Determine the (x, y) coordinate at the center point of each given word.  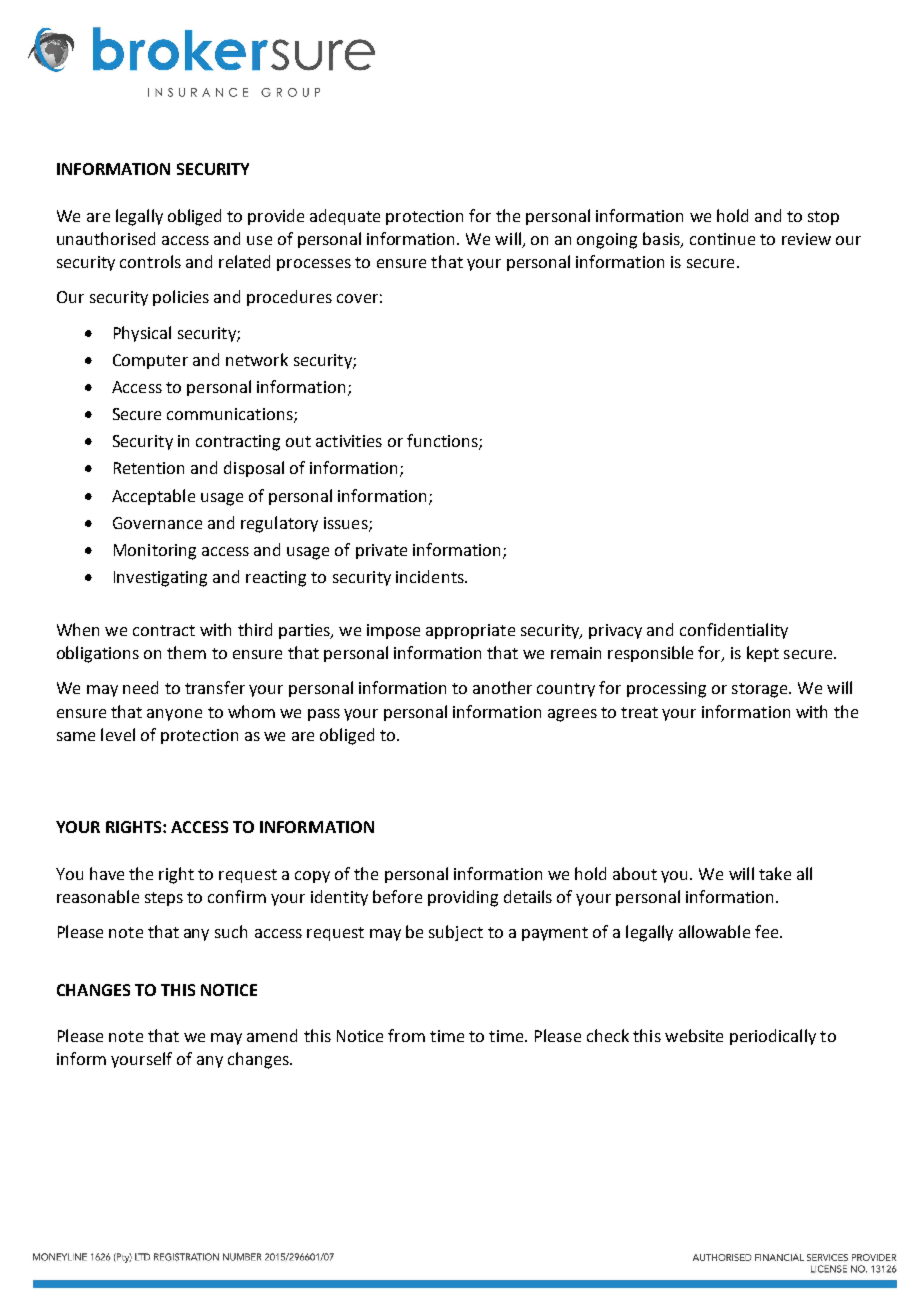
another (502, 687)
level (118, 734)
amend (272, 1035)
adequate (345, 217)
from (406, 1035)
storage (761, 690)
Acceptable (153, 497)
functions (443, 442)
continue (722, 239)
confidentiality (734, 631)
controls (150, 261)
